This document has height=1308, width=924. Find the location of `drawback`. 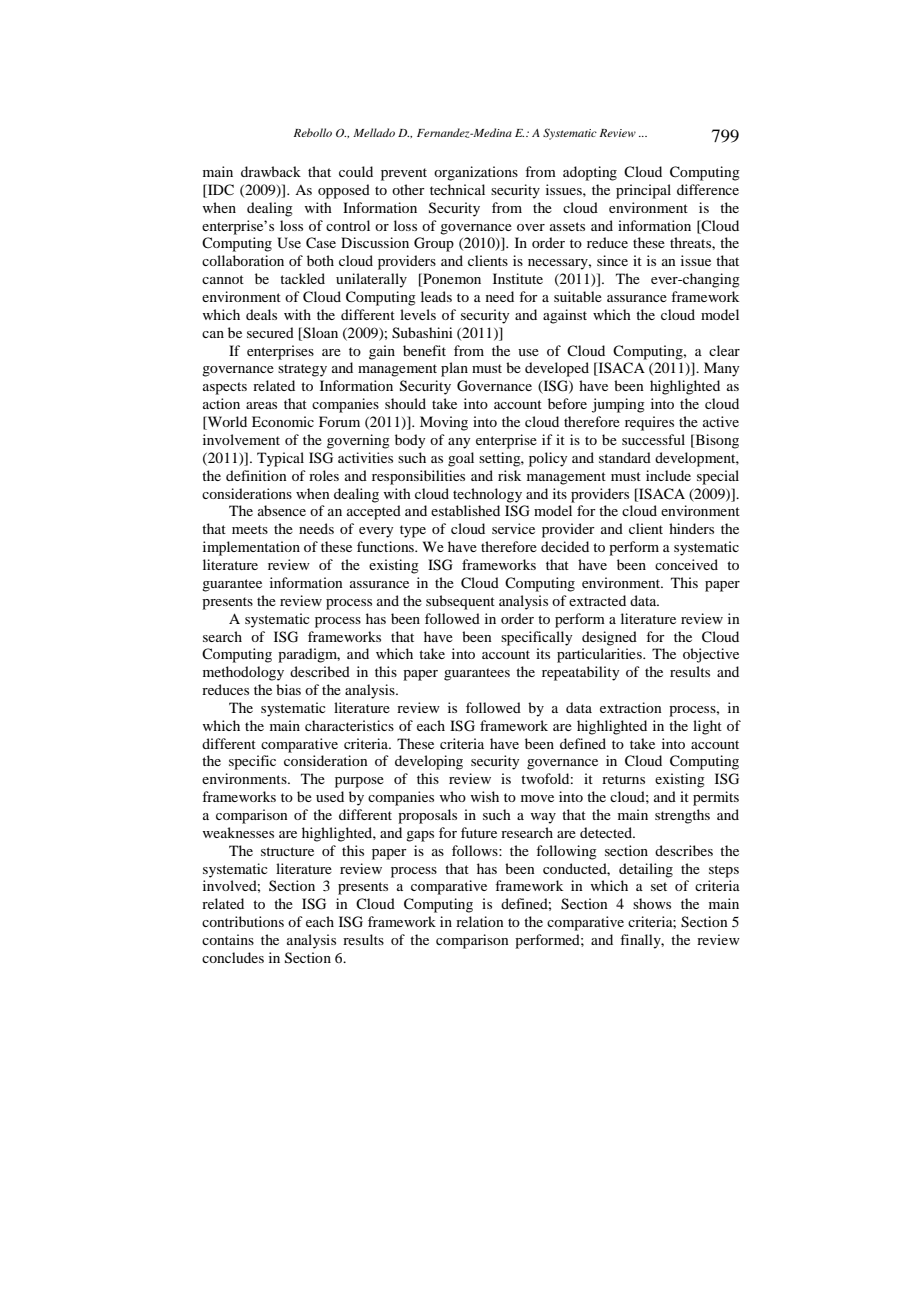

drawback is located at coordinates (271, 171).
